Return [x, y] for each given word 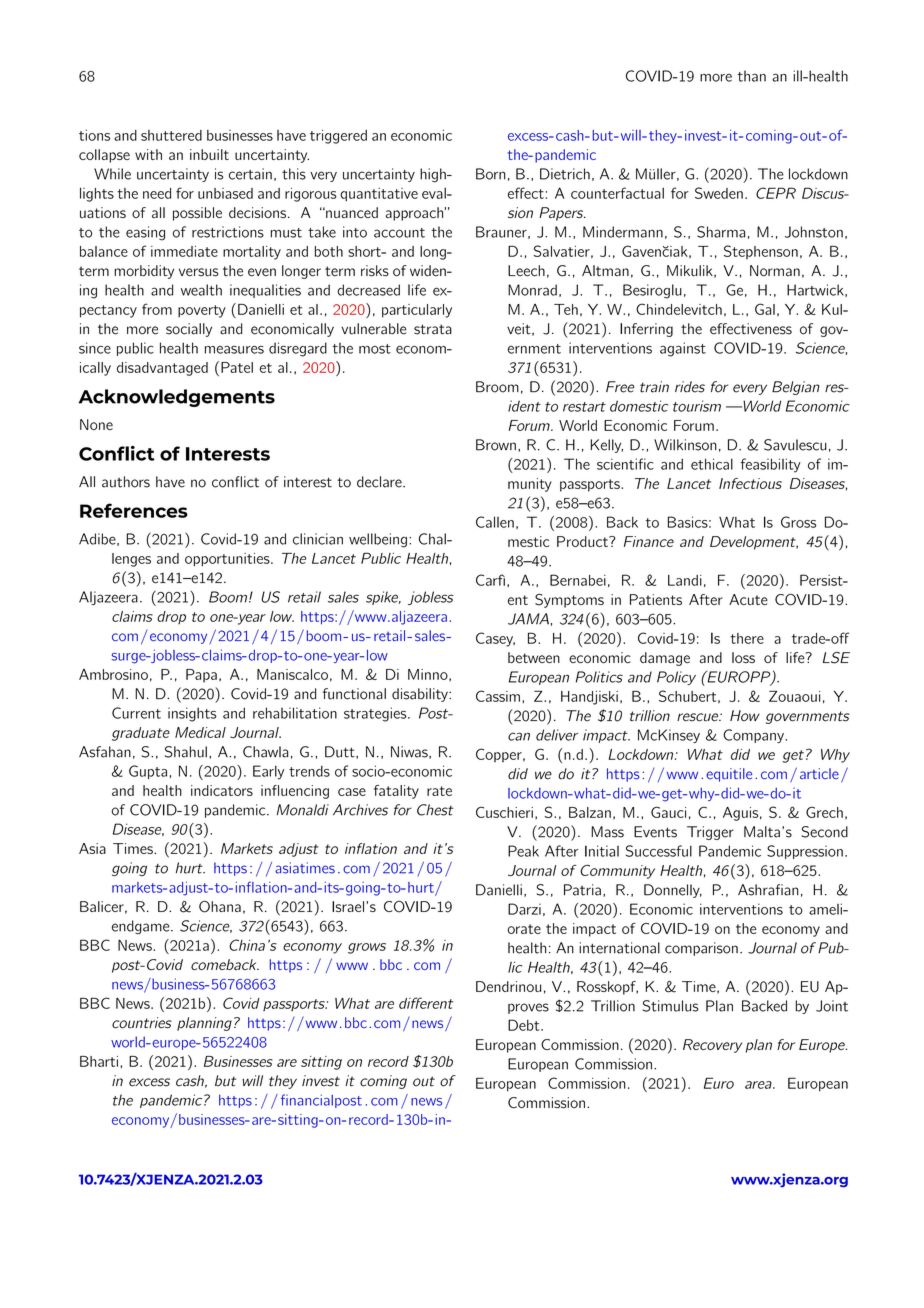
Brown [496, 445]
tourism [697, 406]
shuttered [171, 135]
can [519, 736]
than [751, 76]
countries [142, 1023]
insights [192, 714]
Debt [525, 1025]
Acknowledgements [177, 398]
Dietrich [565, 174]
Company [754, 736]
